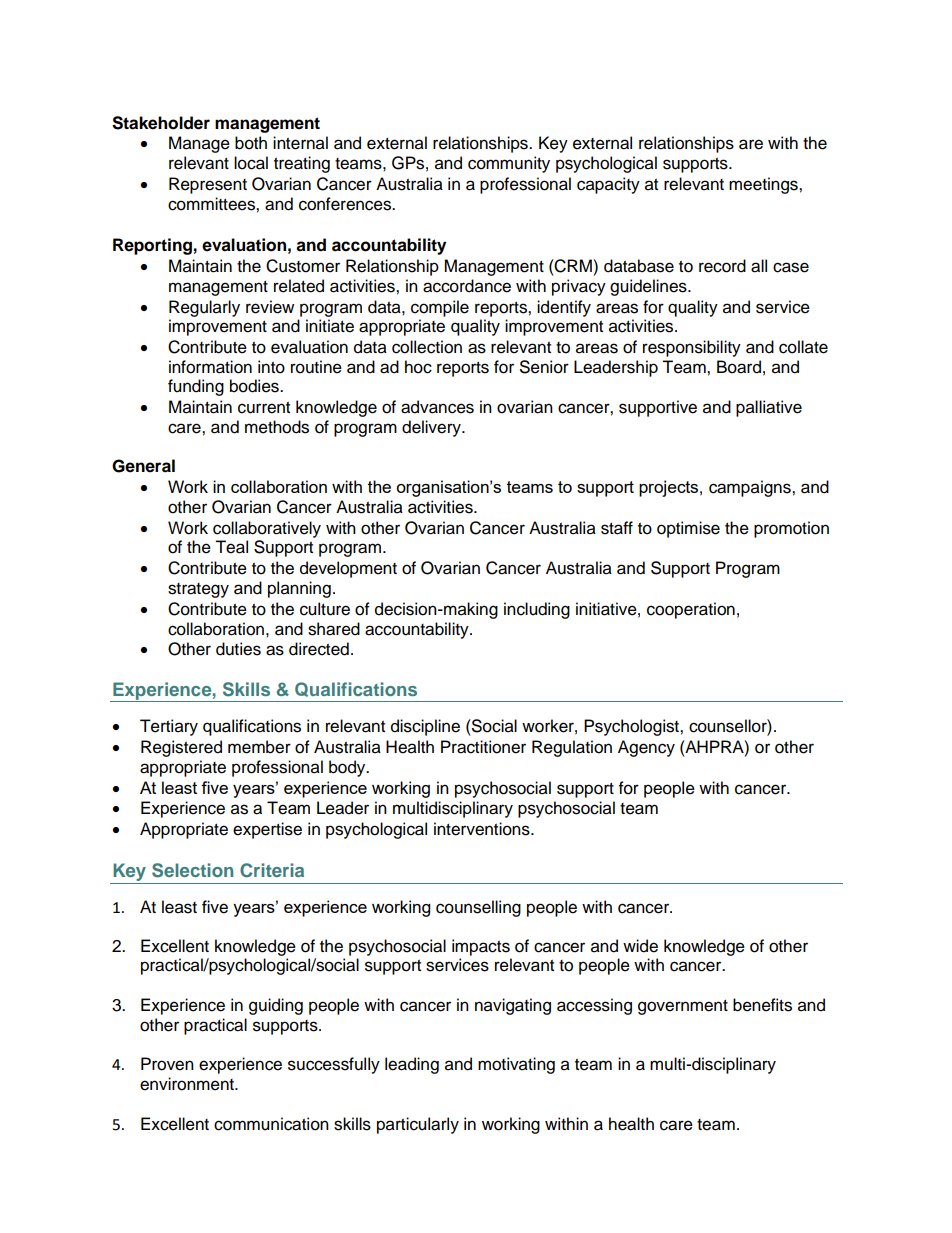 Image resolution: width=952 pixels, height=1233 pixels. What do you see at coordinates (764, 185) in the screenshot?
I see `meetings` at bounding box center [764, 185].
